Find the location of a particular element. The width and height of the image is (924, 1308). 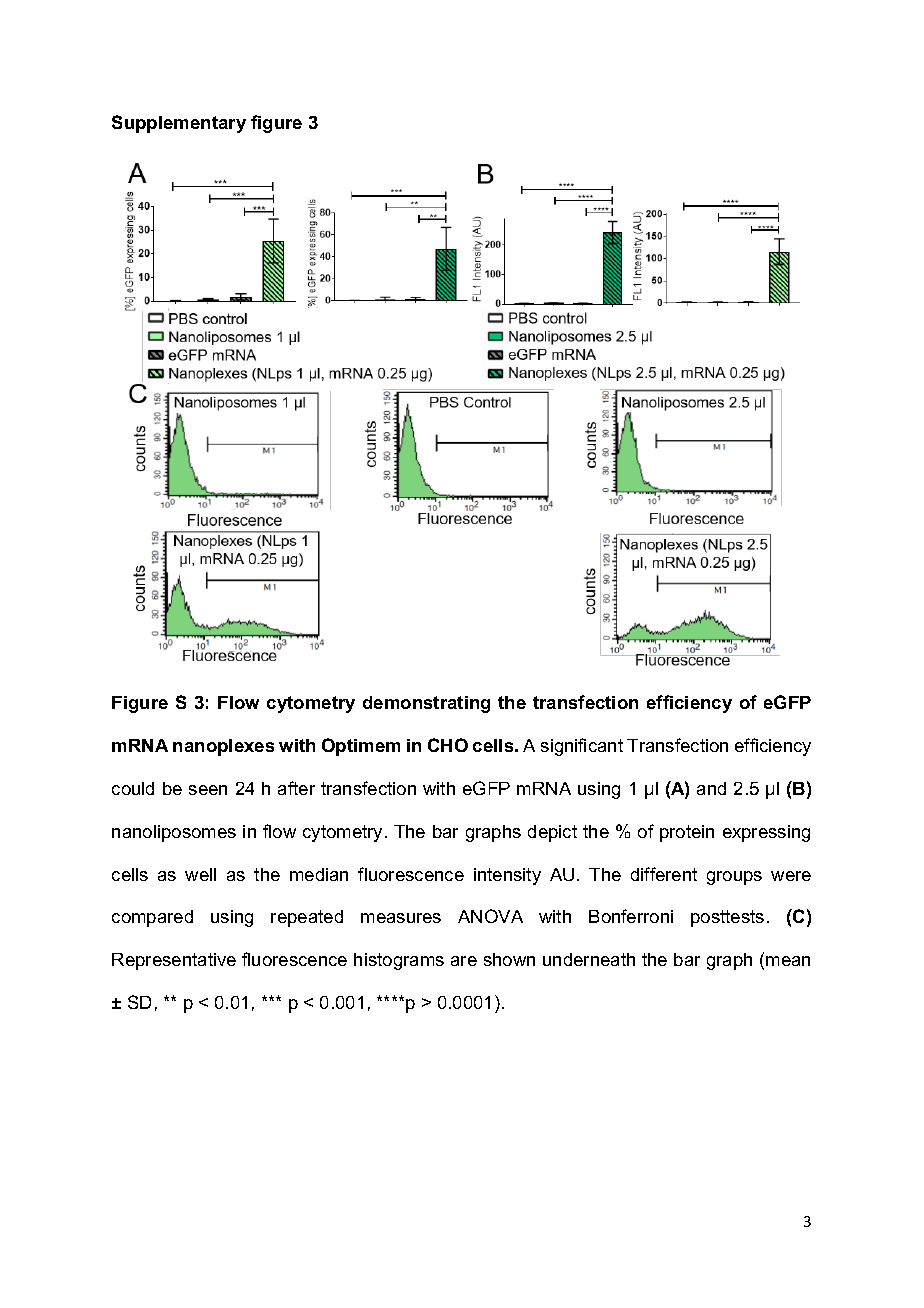

could is located at coordinates (133, 788).
